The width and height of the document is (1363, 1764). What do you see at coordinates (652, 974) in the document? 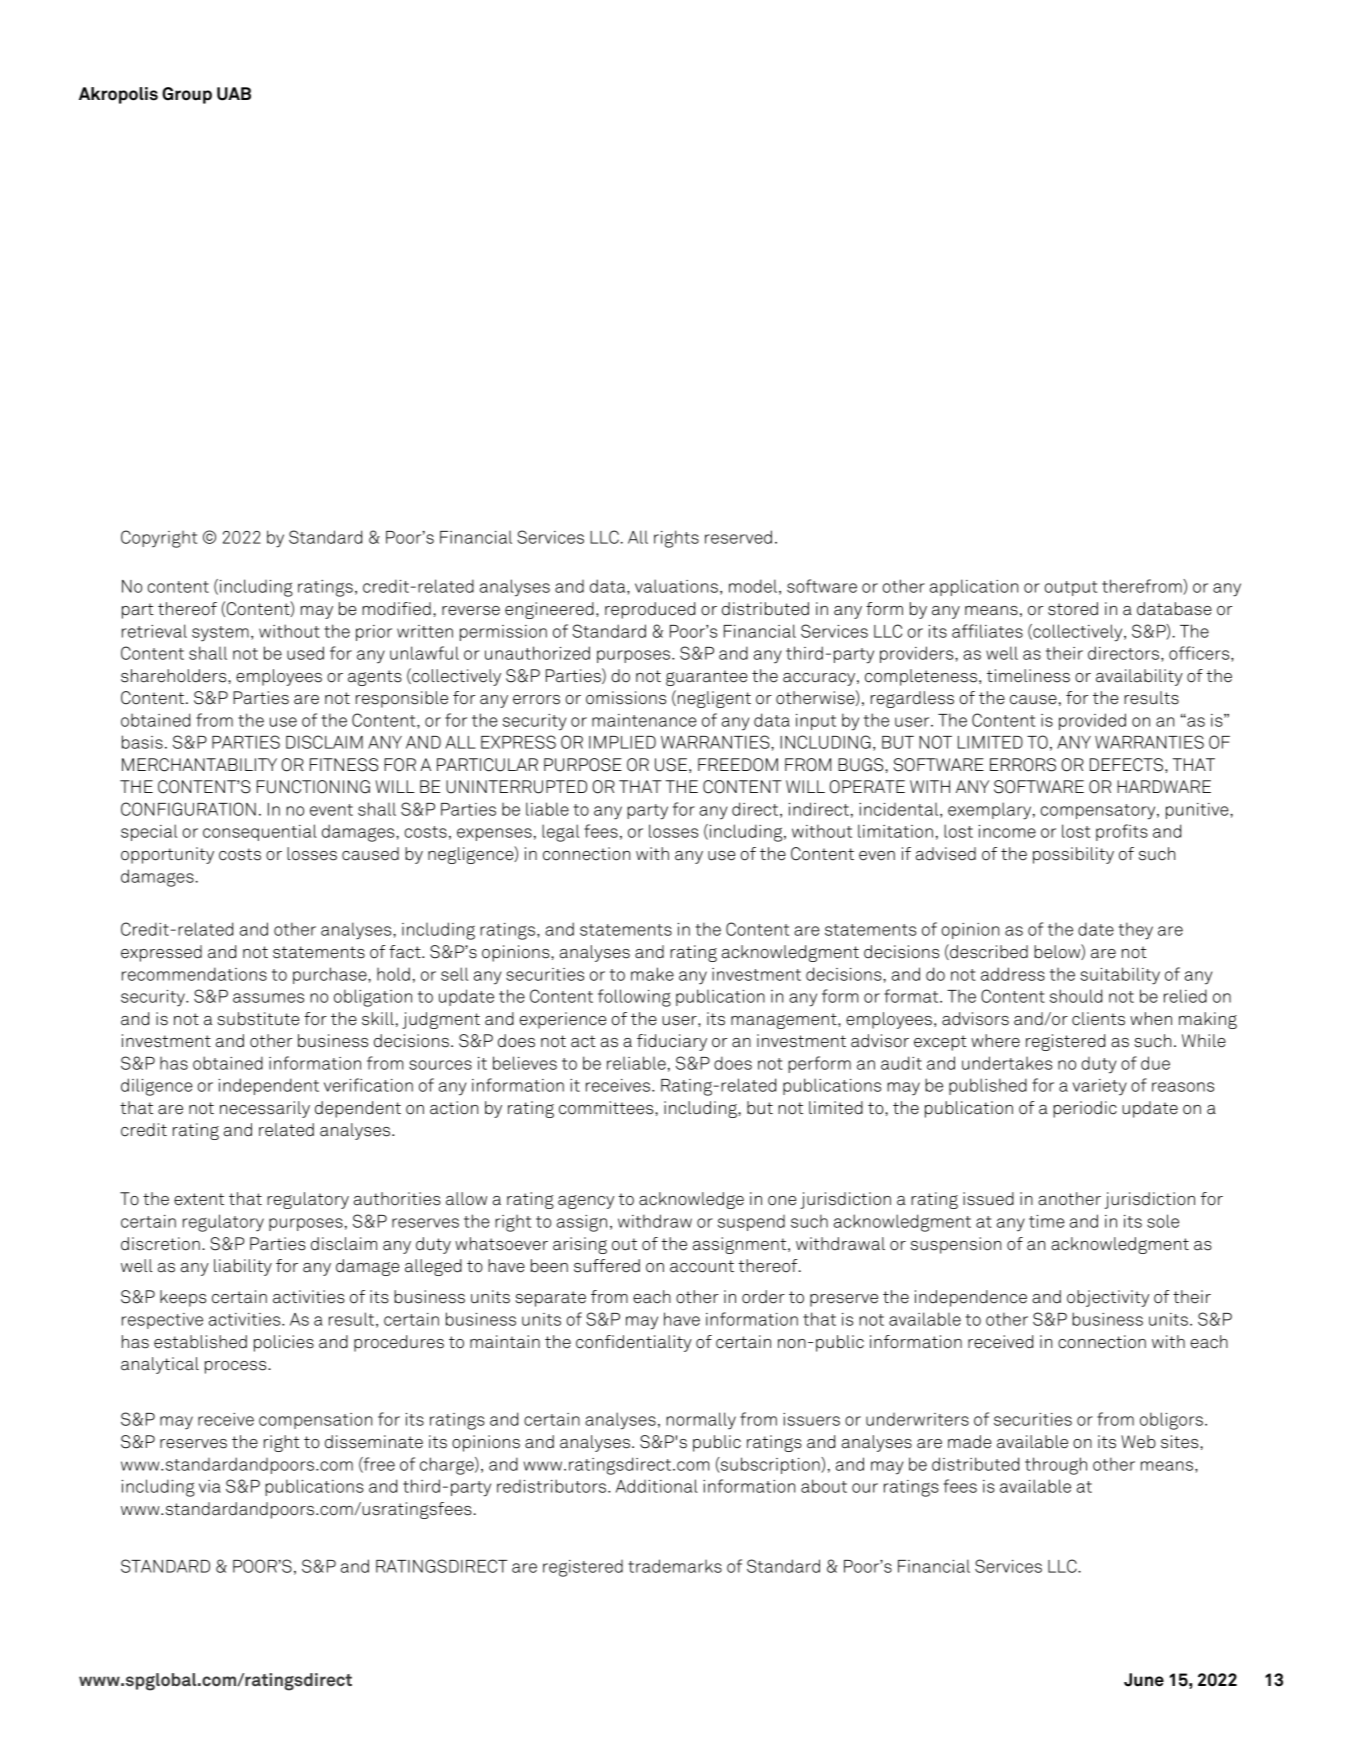
I see `make` at bounding box center [652, 974].
